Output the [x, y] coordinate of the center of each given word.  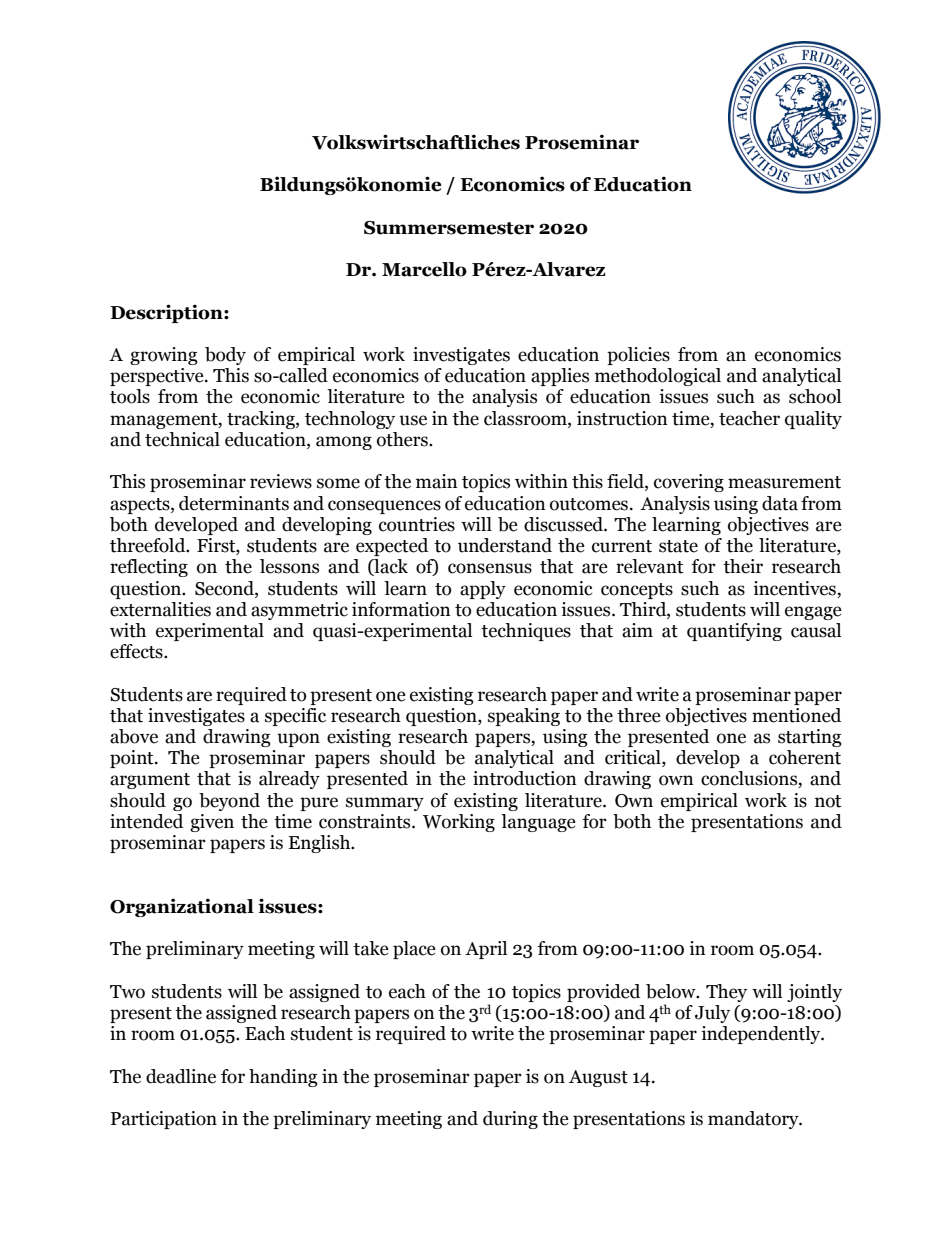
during [510, 1120]
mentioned [796, 715]
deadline [181, 1076]
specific [295, 717]
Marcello [424, 269]
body [225, 356]
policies [638, 356]
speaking [524, 717]
